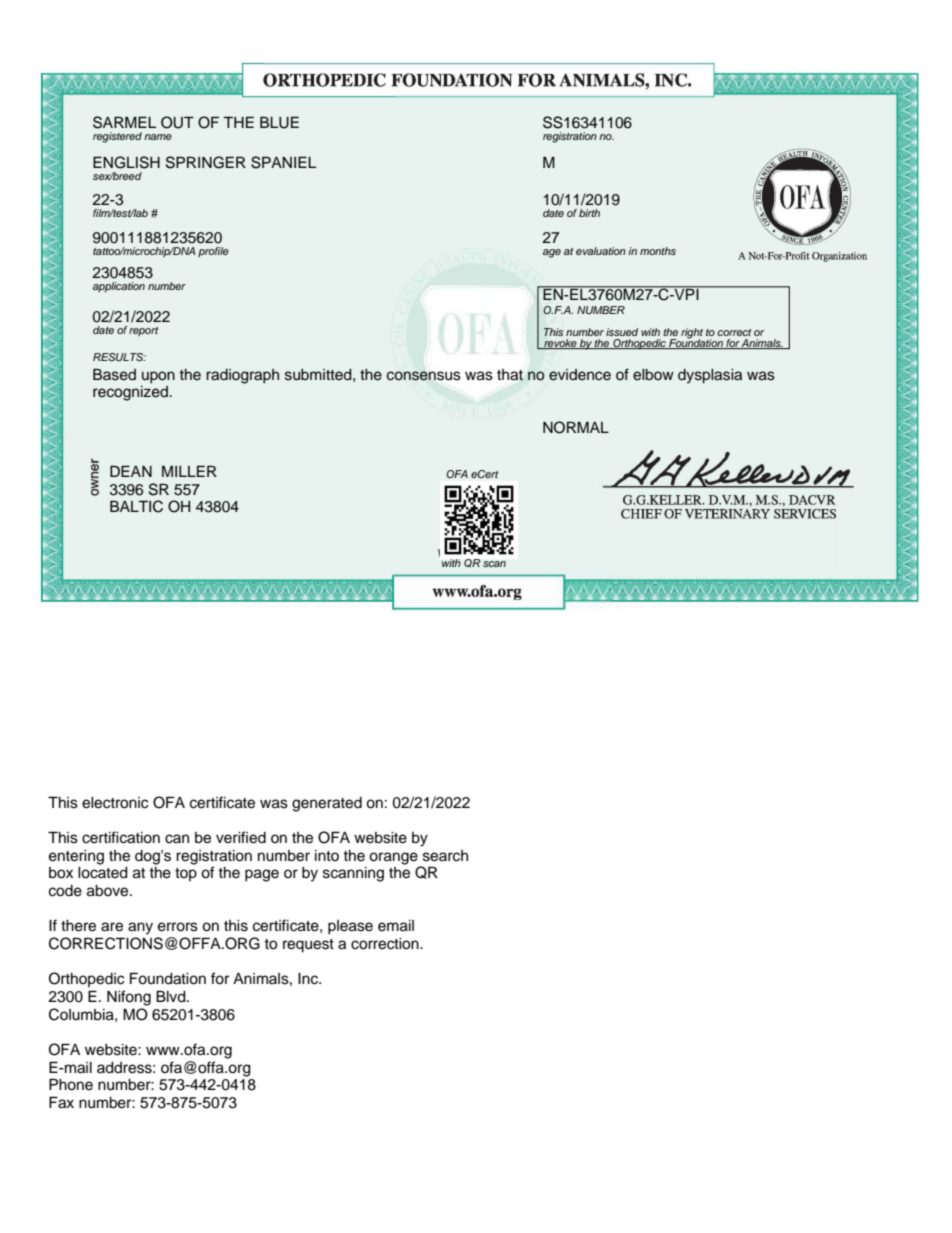  Describe the element at coordinates (158, 377) in the document. I see `upon` at that location.
